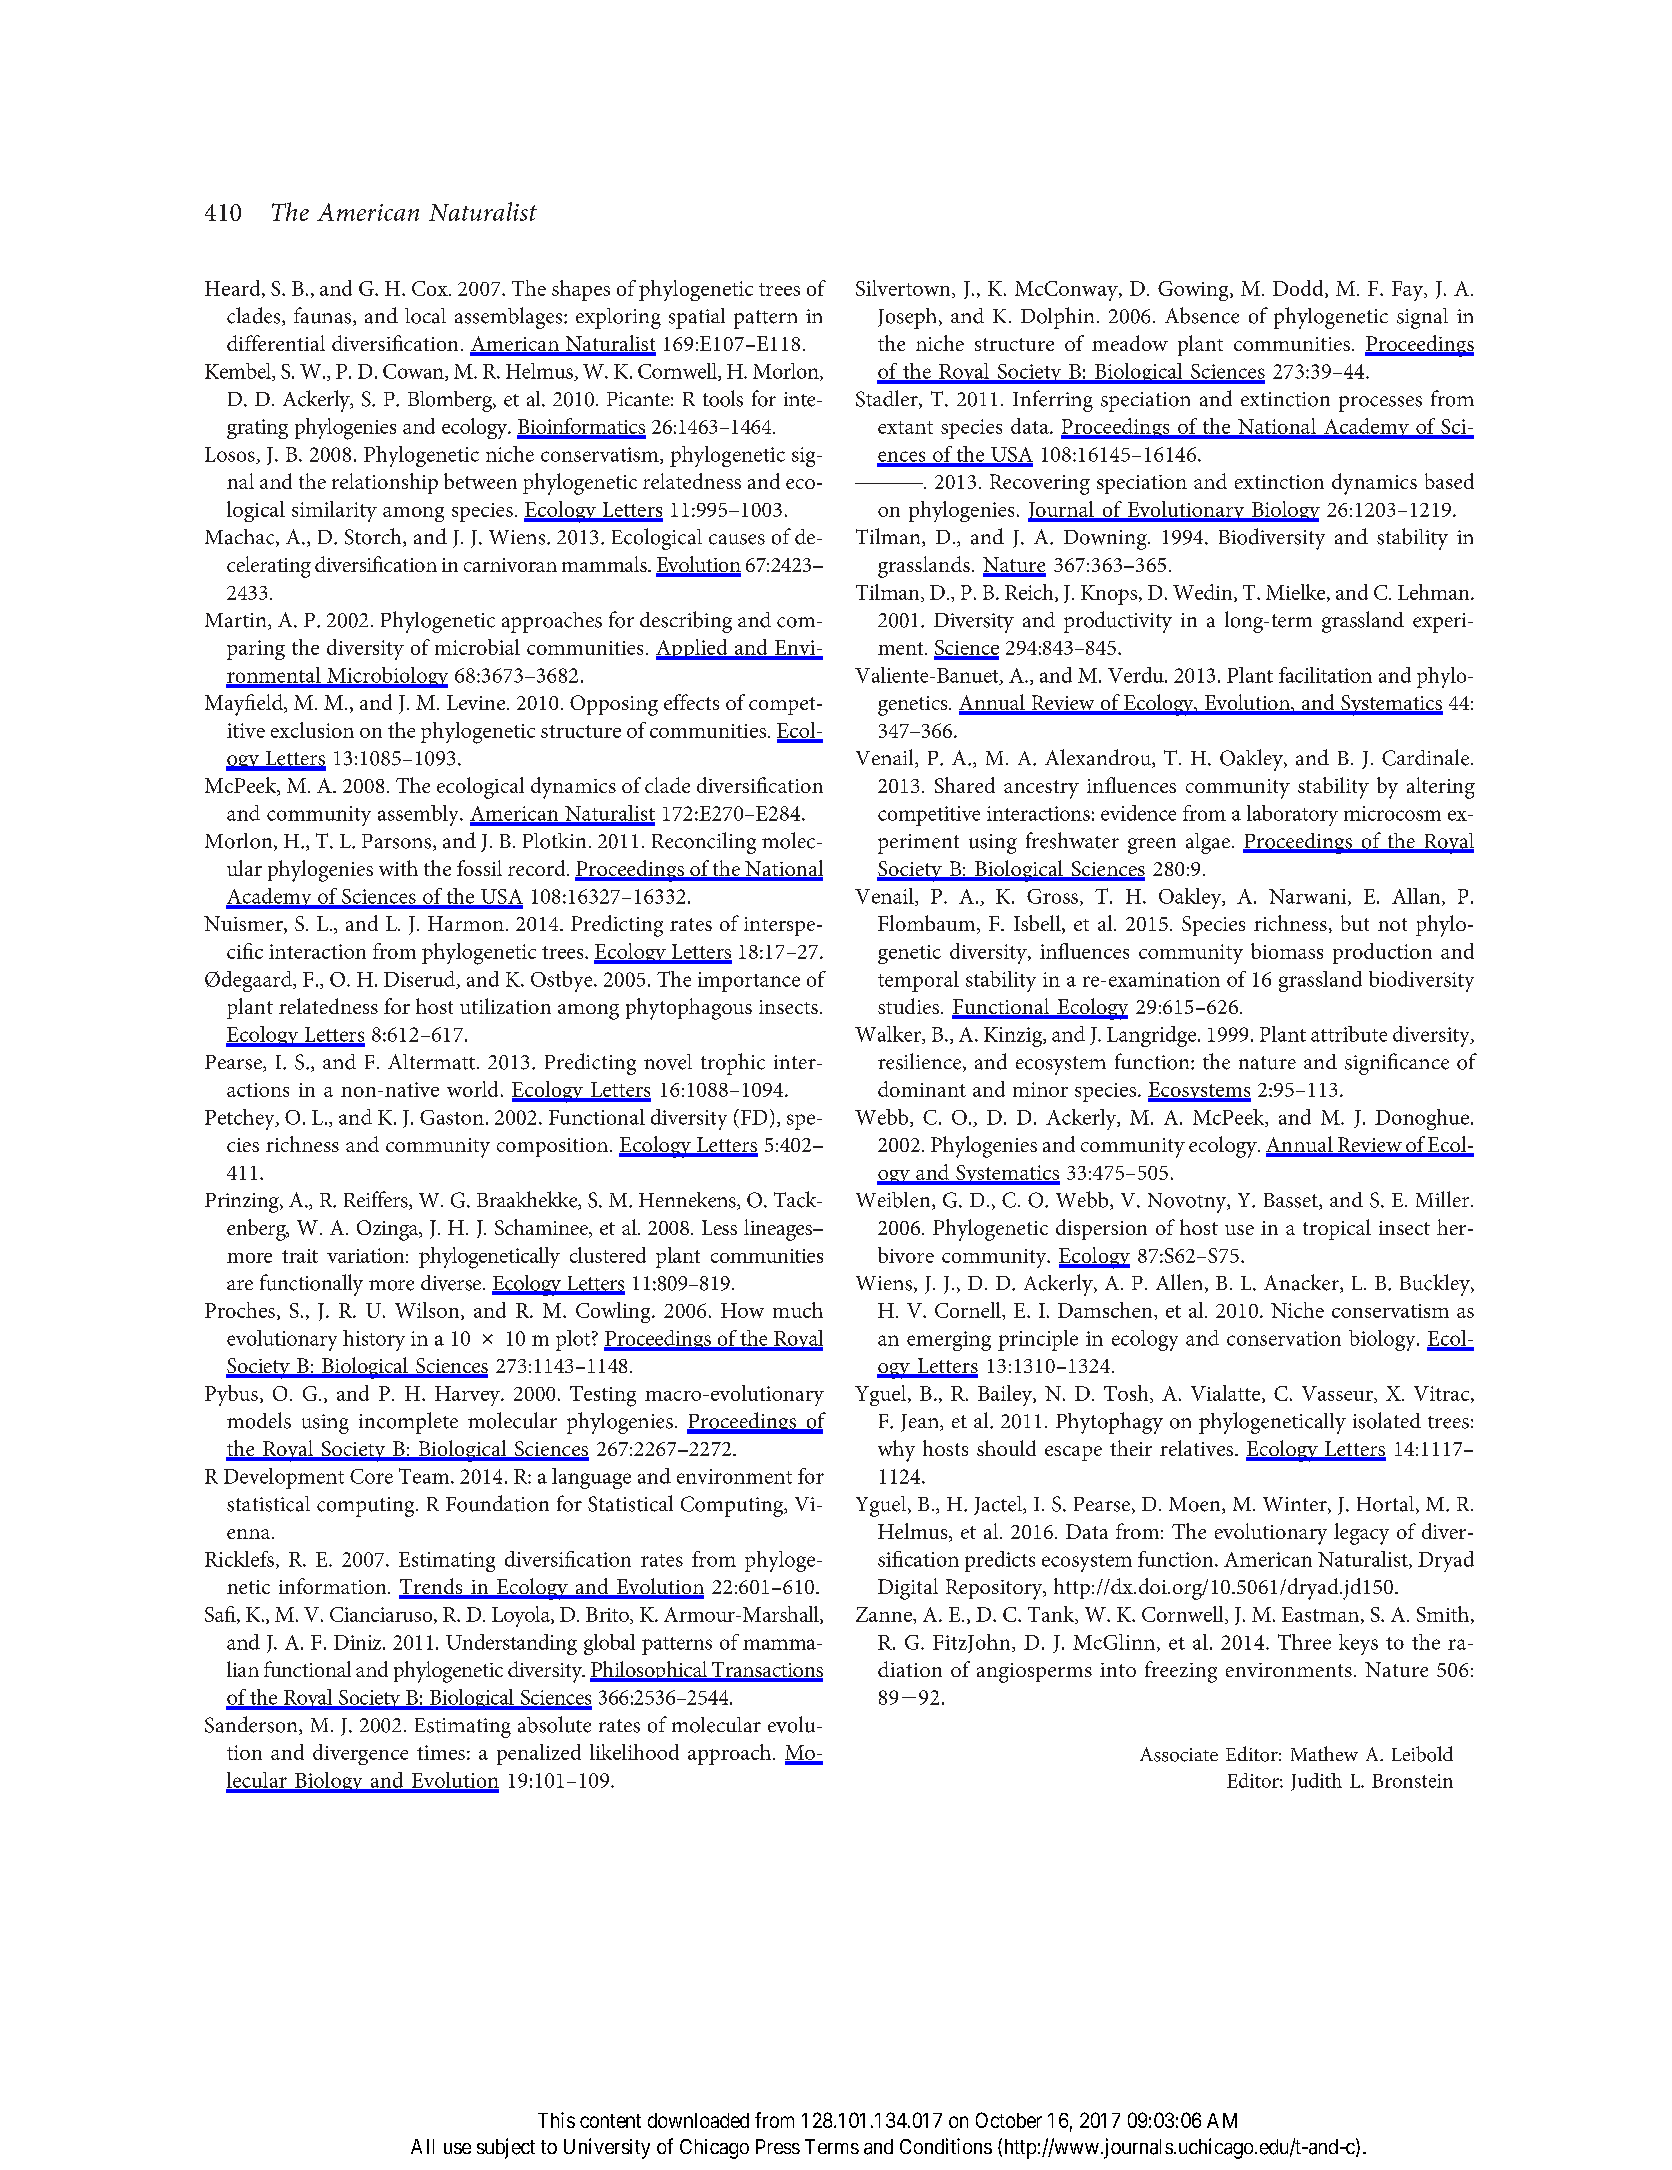 The height and width of the screenshot is (2170, 1672). I want to click on Joseph, so click(909, 318).
